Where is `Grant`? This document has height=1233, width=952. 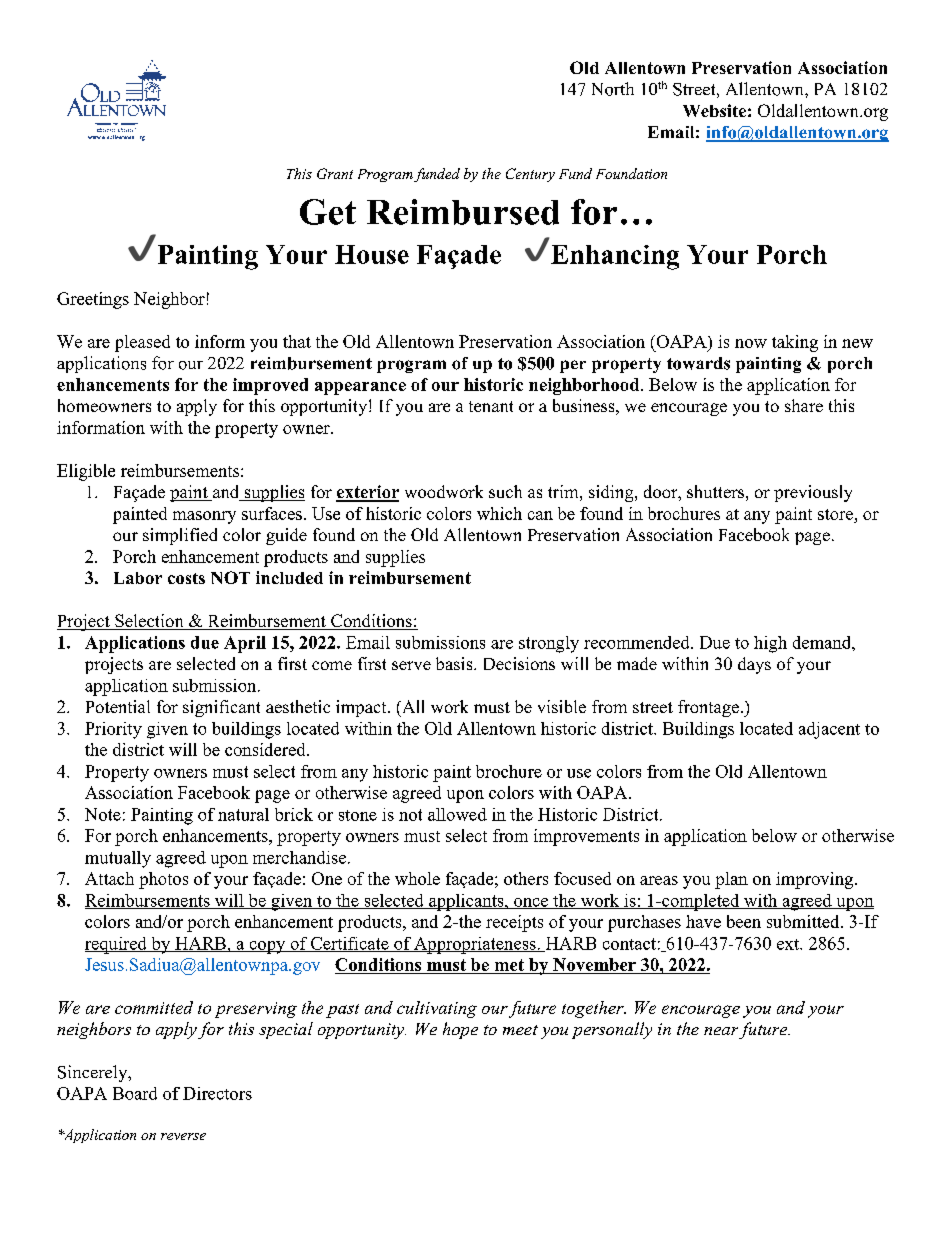
Grant is located at coordinates (335, 173).
